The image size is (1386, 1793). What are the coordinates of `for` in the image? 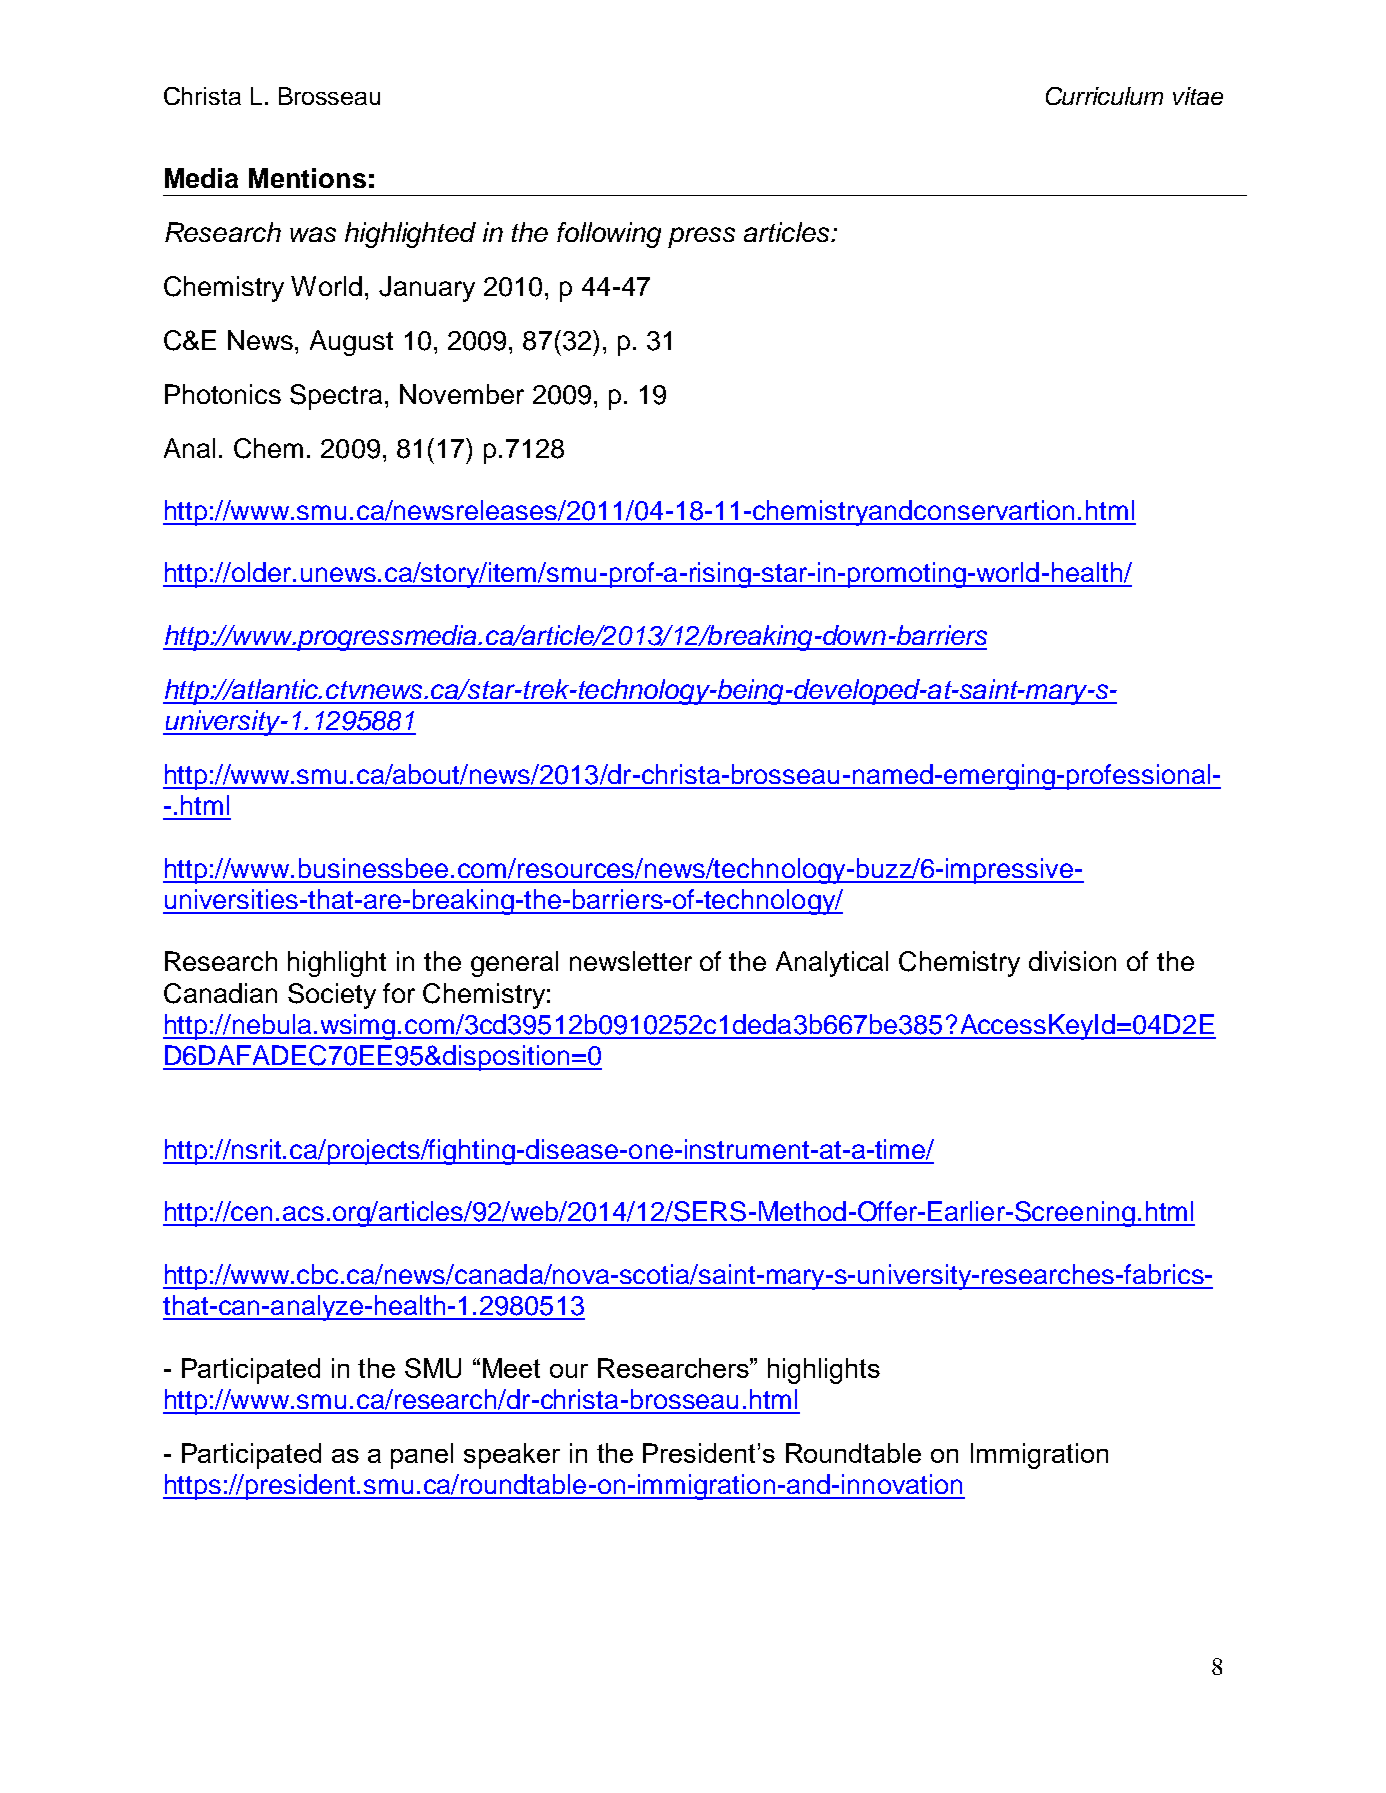 It's located at (399, 993).
